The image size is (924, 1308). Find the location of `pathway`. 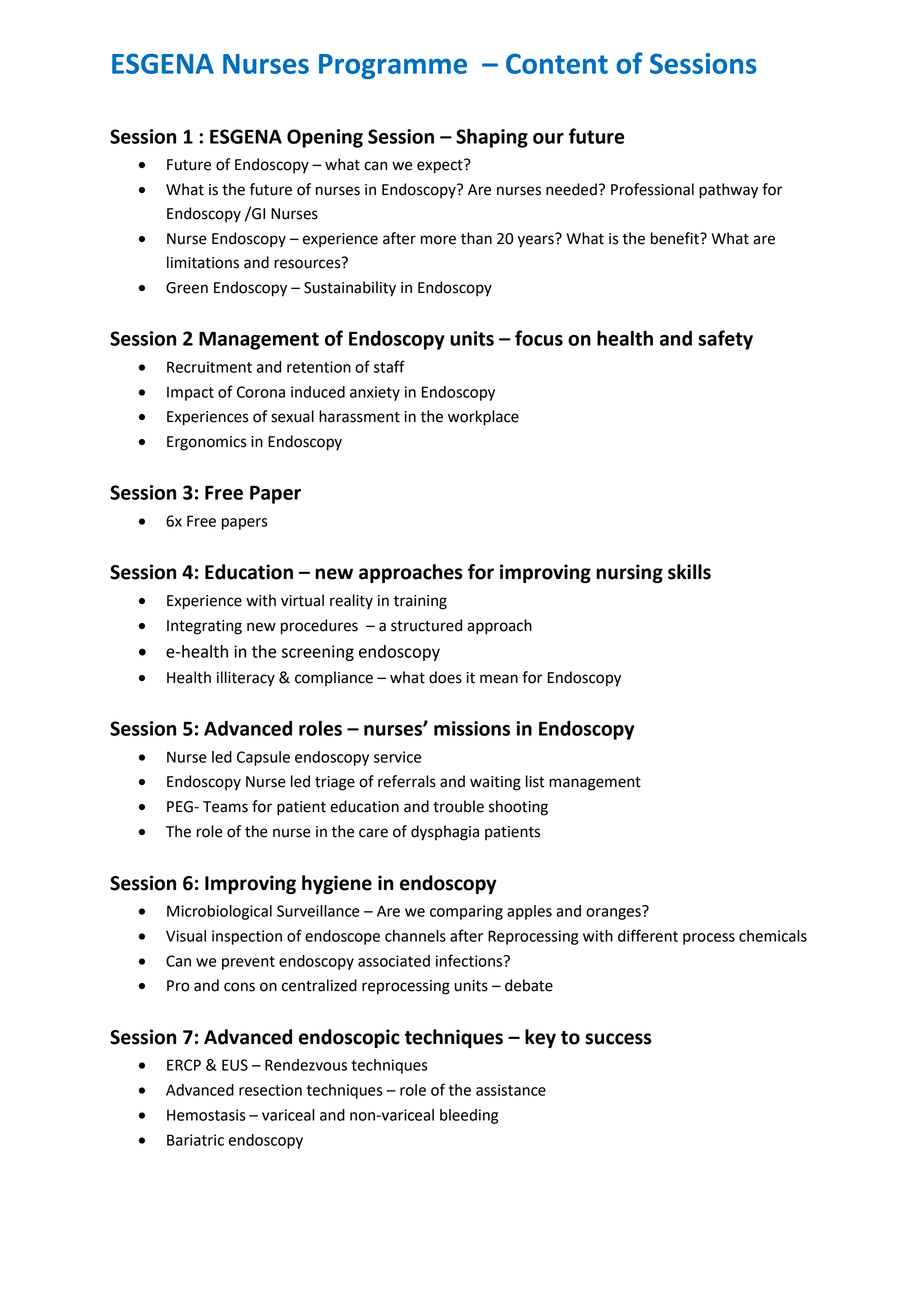

pathway is located at coordinates (728, 191).
